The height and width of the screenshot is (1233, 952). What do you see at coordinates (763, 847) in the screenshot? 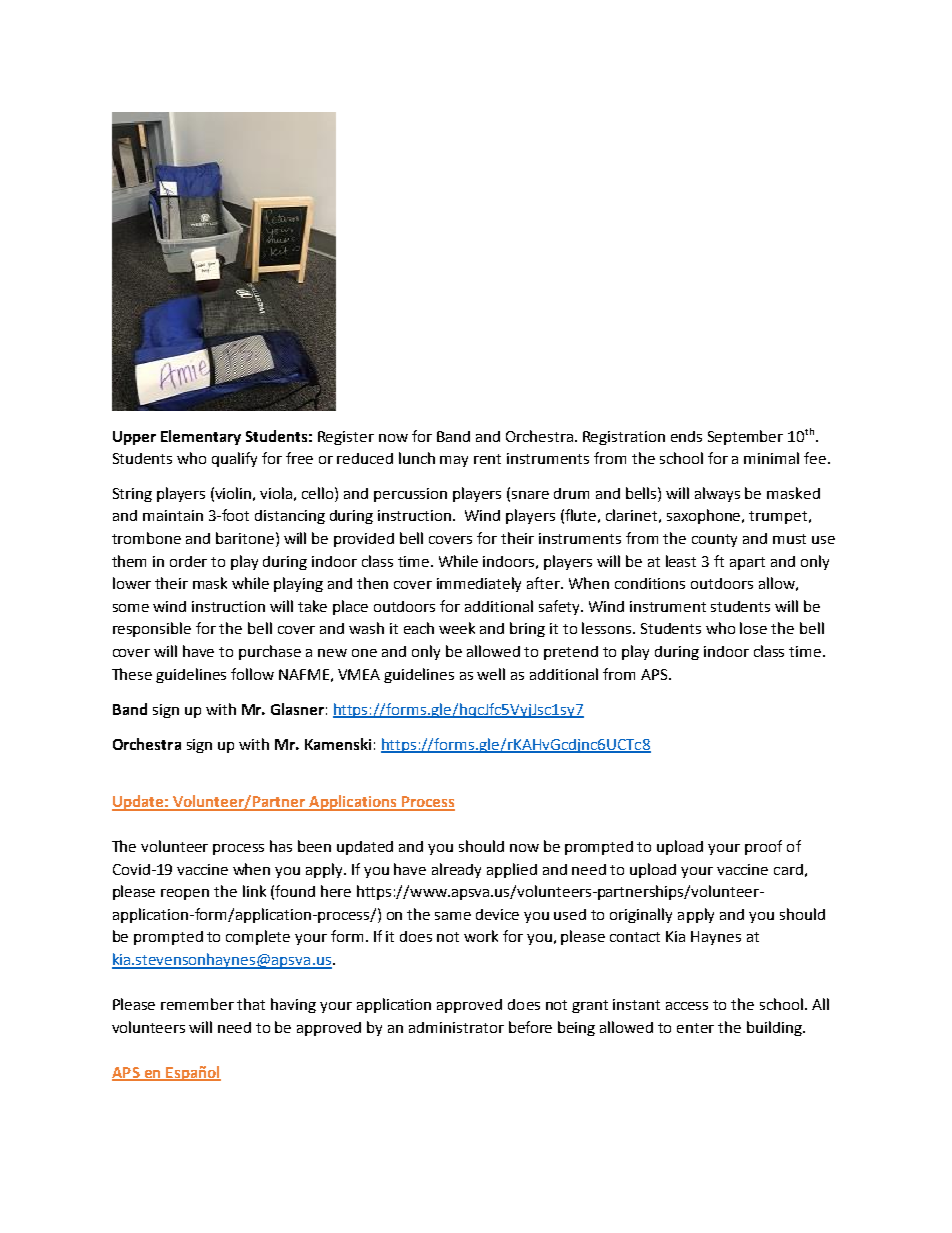
I see `proof` at bounding box center [763, 847].
